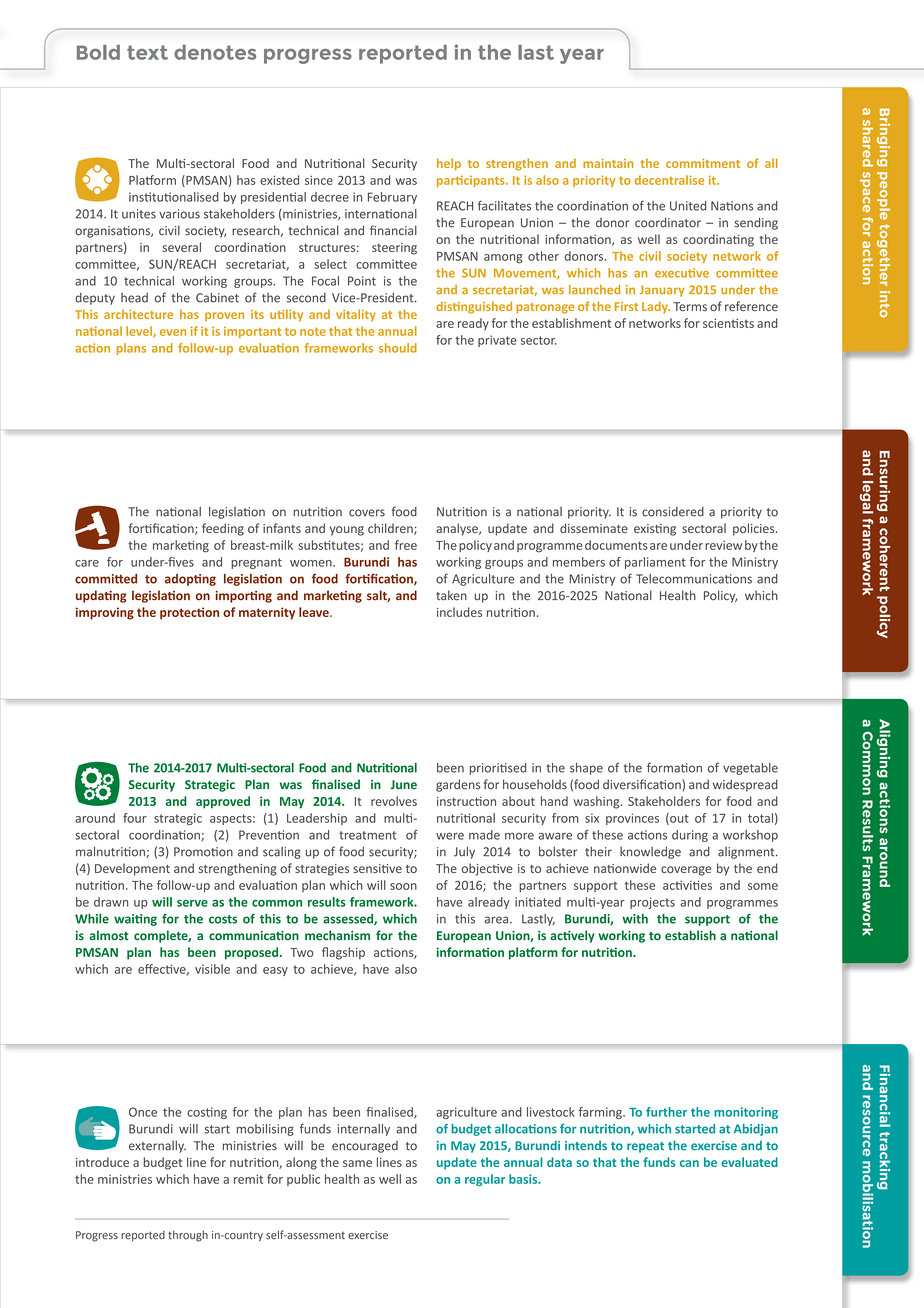 This screenshot has width=924, height=1308. Describe the element at coordinates (485, 1180) in the screenshot. I see `regular` at that location.
